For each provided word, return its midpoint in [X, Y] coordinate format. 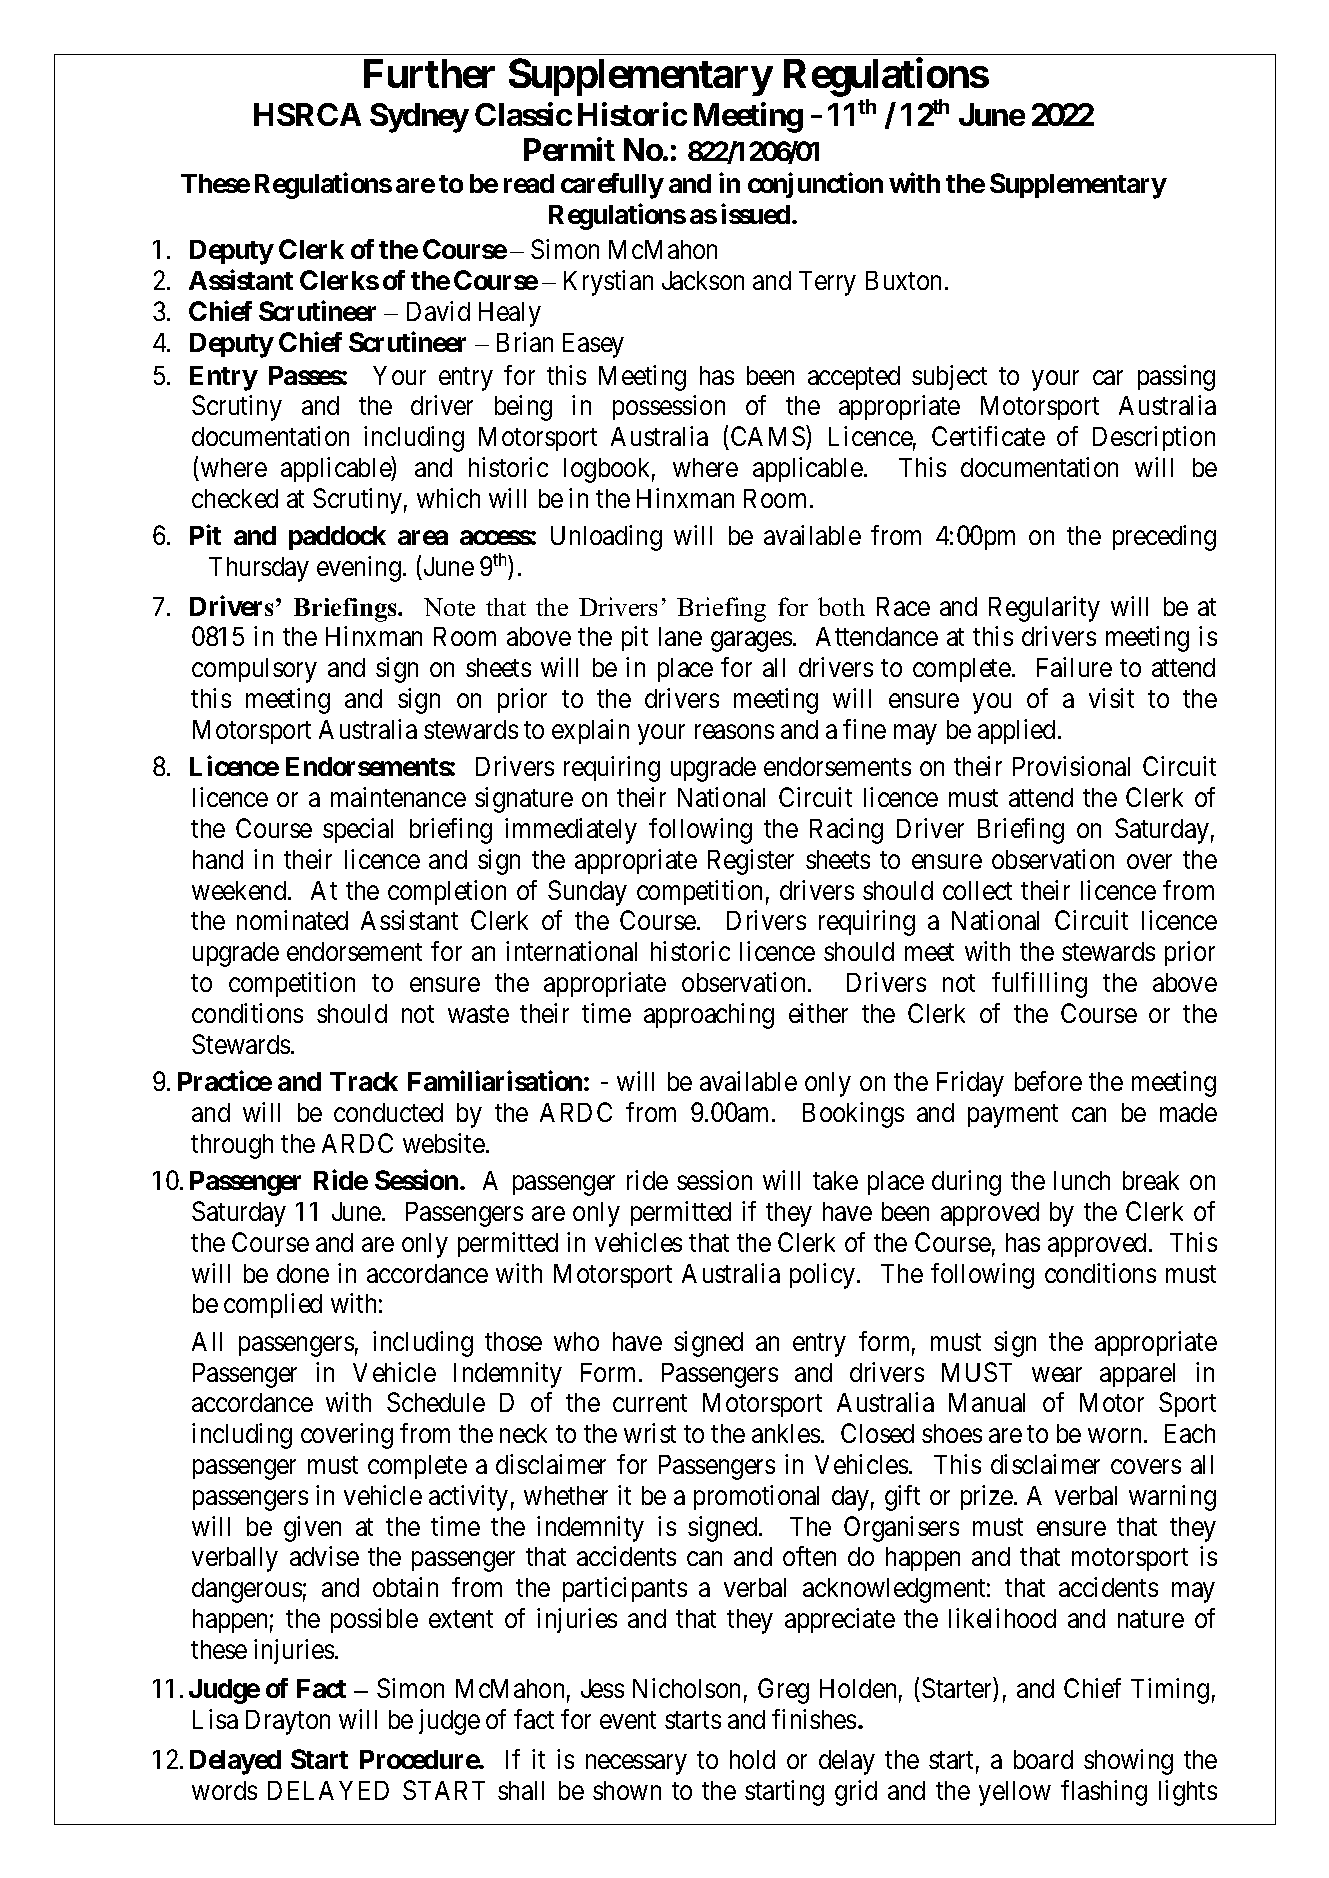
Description [1154, 438]
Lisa [215, 1719]
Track [364, 1081]
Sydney [419, 118]
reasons [734, 732]
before [1048, 1081]
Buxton [903, 280]
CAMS [768, 436]
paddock [337, 538]
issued [755, 213]
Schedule [436, 1402]
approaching [709, 1016]
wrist [650, 1433]
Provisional [1071, 766]
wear [1057, 1374]
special [358, 830]
